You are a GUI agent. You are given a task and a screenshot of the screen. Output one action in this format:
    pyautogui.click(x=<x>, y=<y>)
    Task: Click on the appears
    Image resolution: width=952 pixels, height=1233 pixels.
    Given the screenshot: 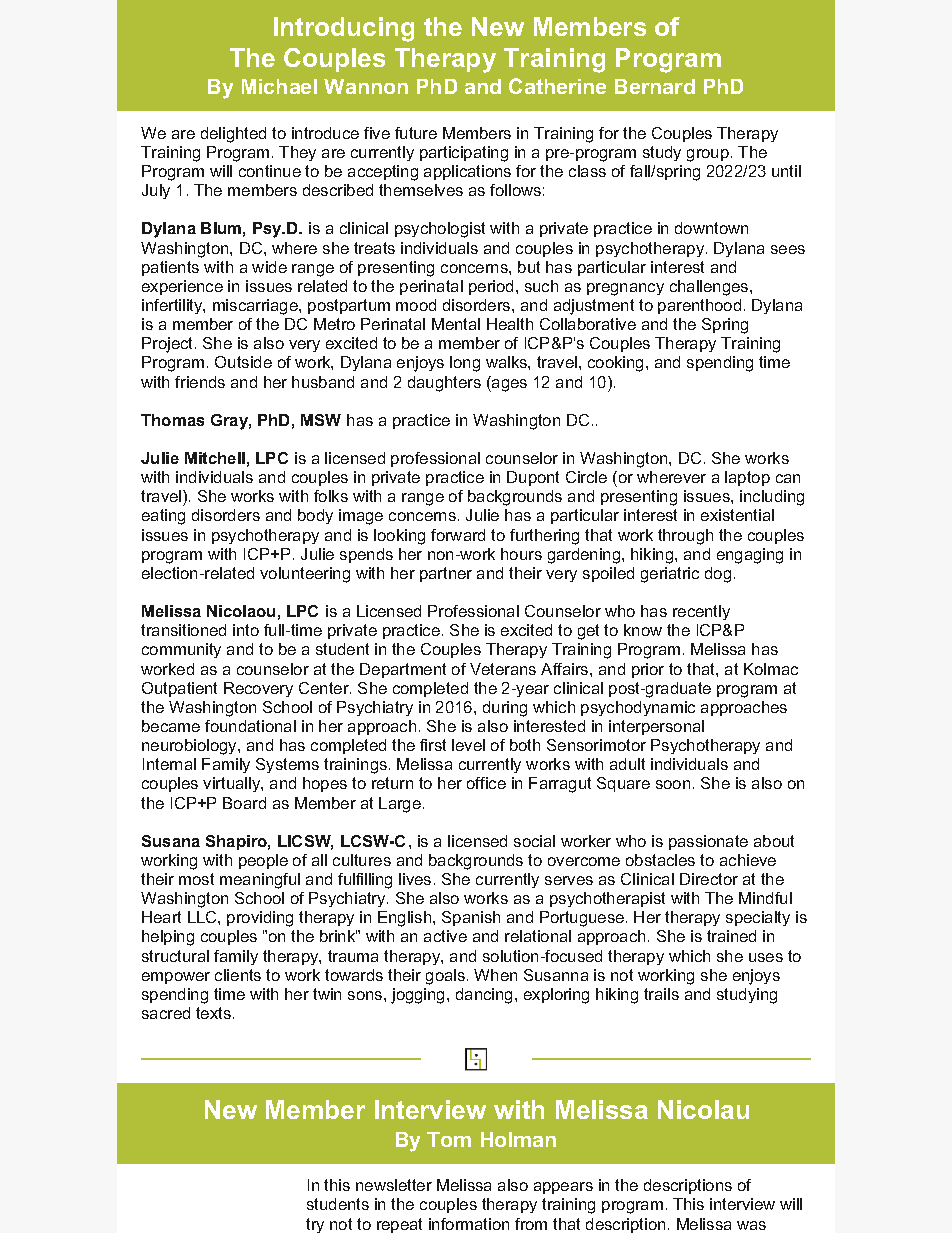 What is the action you would take?
    pyautogui.click(x=563, y=1188)
